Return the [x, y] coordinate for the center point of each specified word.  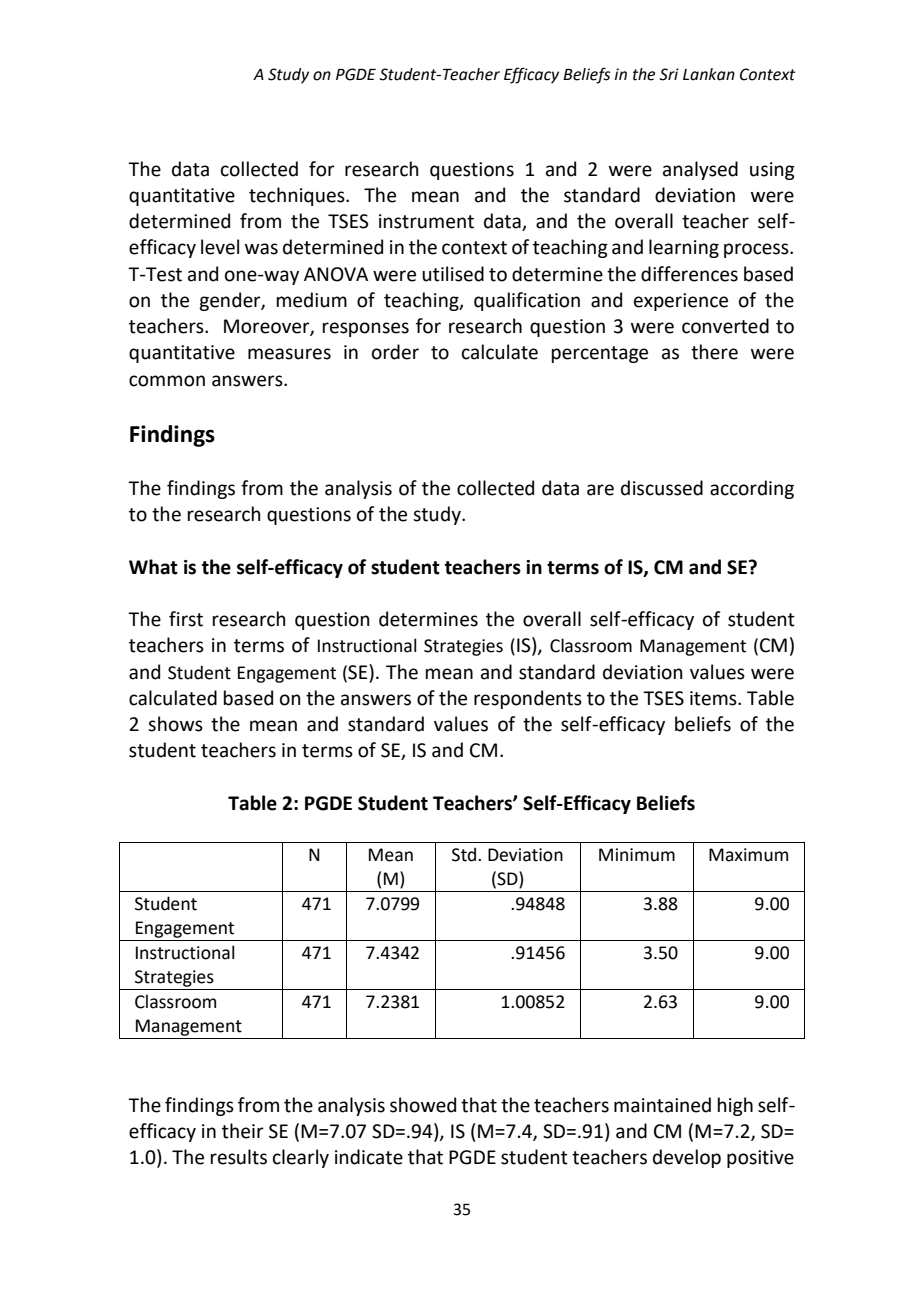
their [243, 1131]
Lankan [709, 74]
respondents [528, 699]
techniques [298, 196]
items [714, 698]
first [186, 619]
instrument [426, 221]
